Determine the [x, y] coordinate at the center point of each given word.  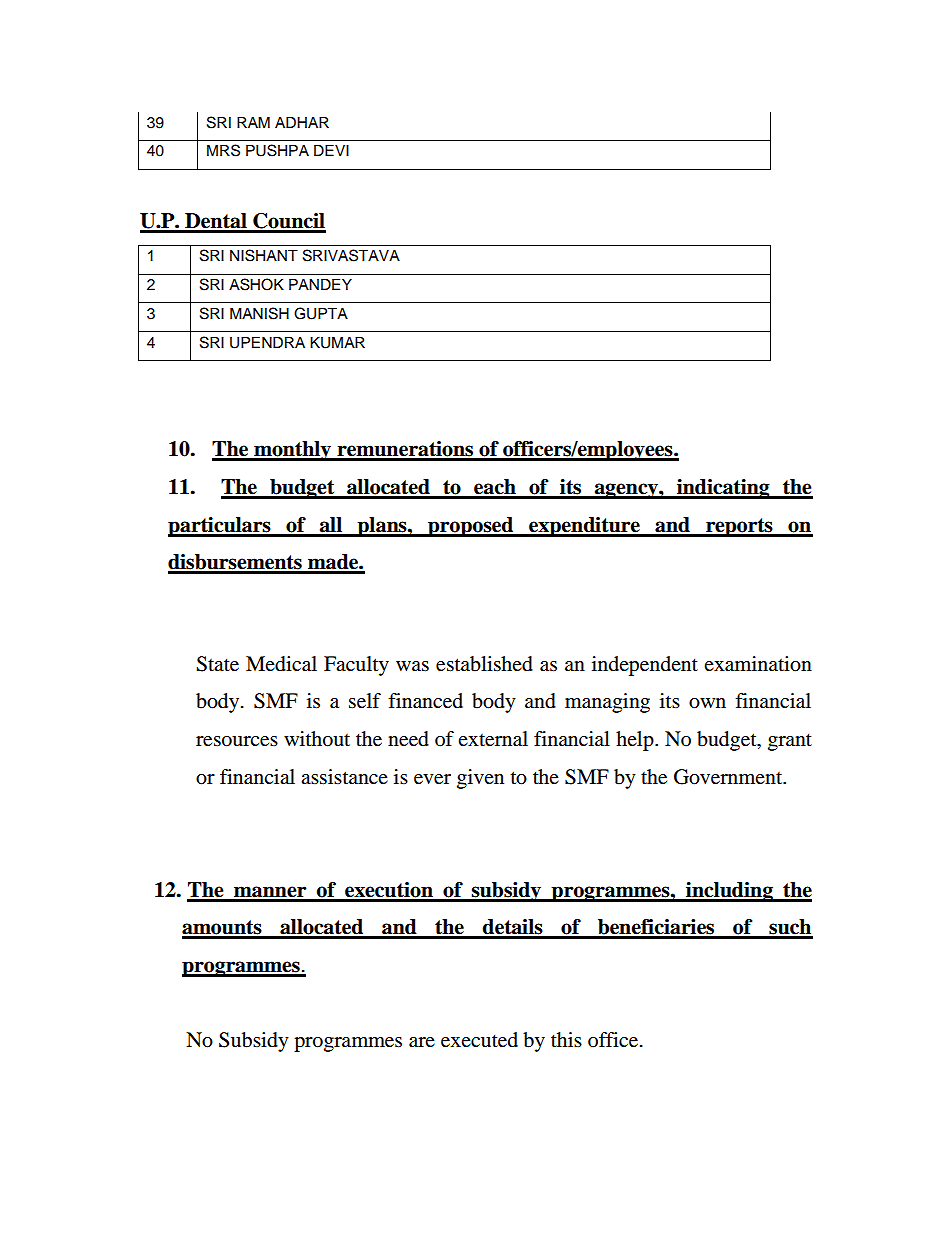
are [422, 1042]
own [707, 703]
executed [479, 1040]
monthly [293, 451]
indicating [723, 489]
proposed [471, 527]
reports [739, 527]
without [317, 739]
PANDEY [320, 284]
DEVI [331, 150]
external [493, 739]
